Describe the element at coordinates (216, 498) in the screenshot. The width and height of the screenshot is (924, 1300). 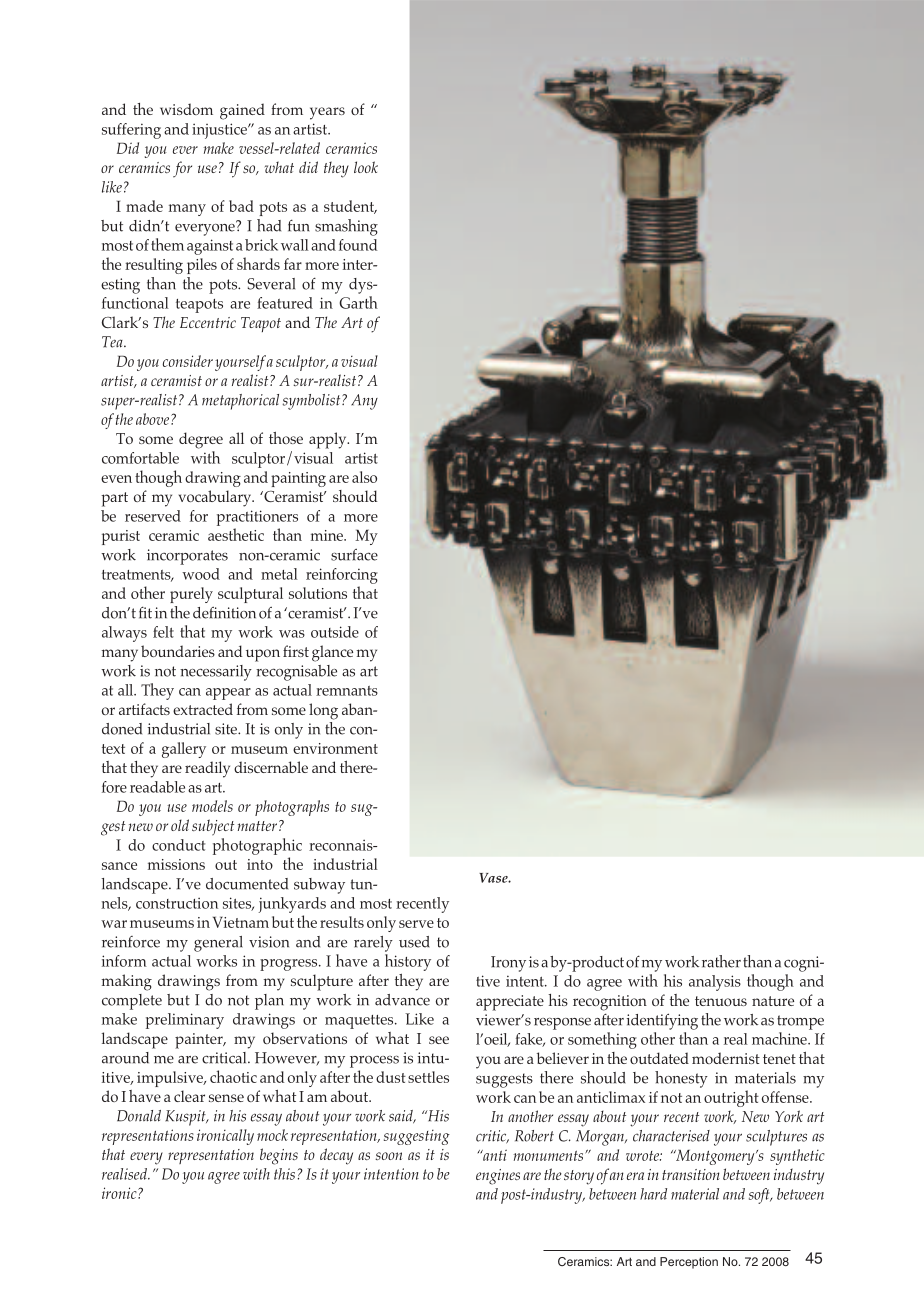
I see `vocabulary` at that location.
